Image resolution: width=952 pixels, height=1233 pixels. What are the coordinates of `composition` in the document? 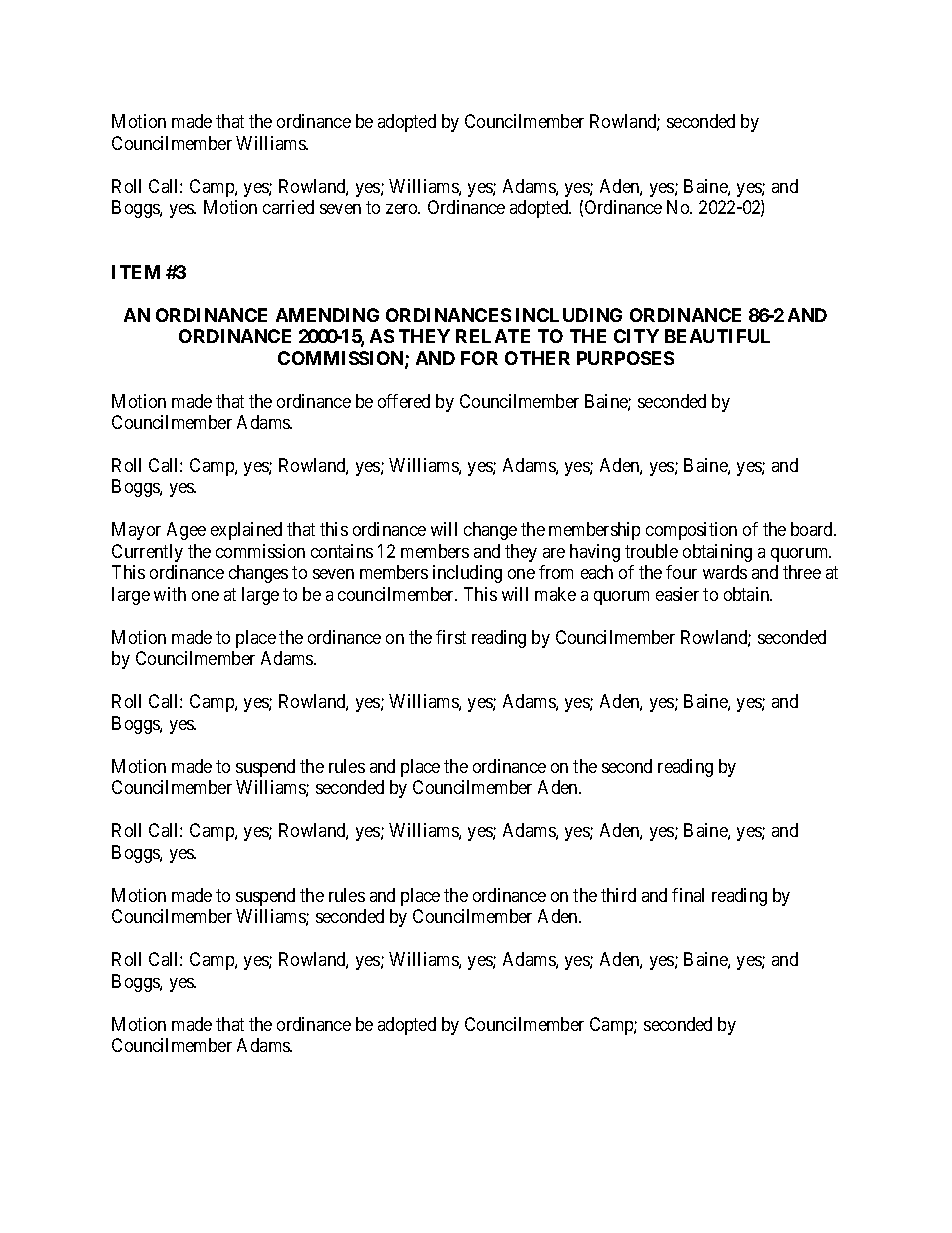 It's located at (691, 531).
